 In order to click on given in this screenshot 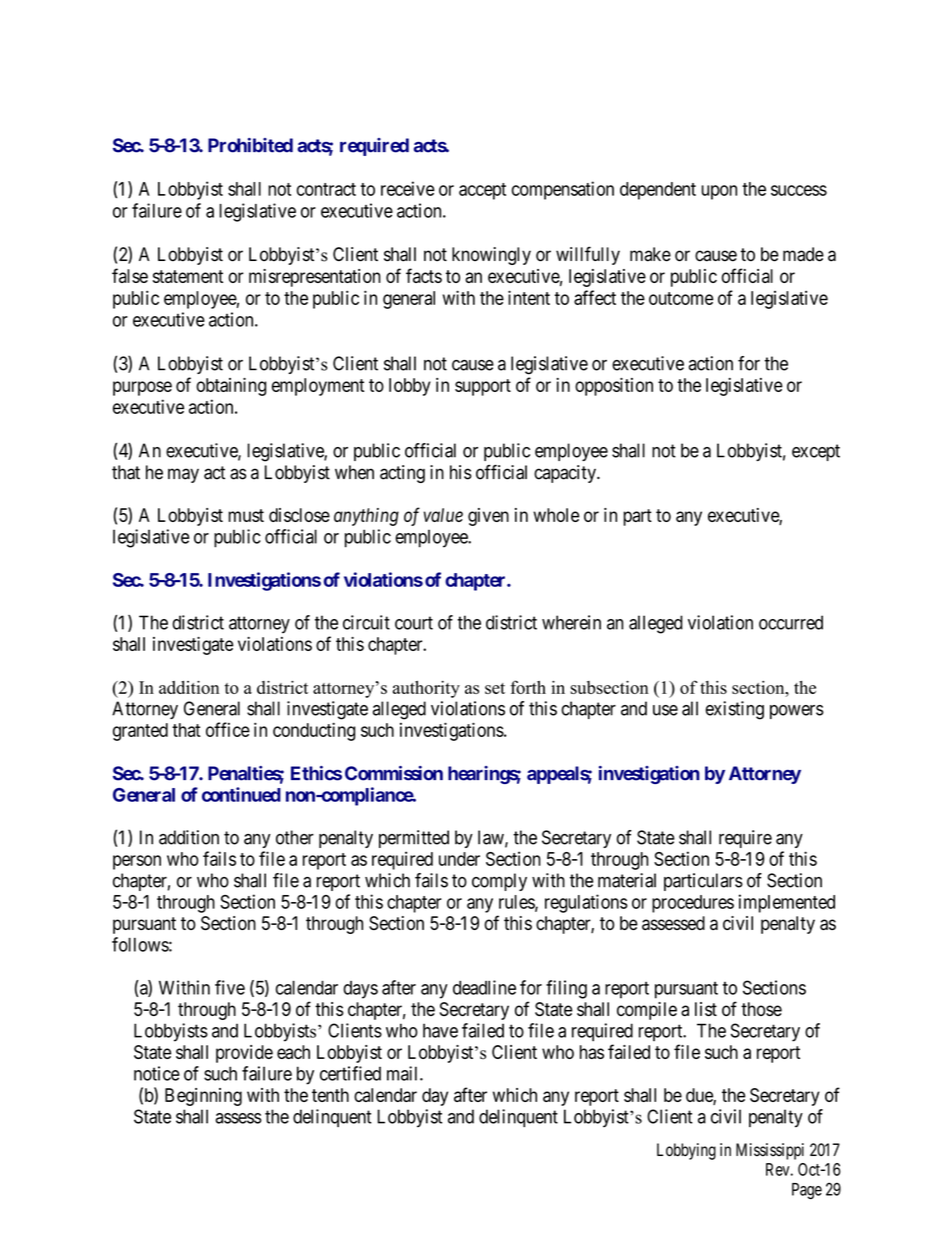, I will do `click(488, 517)`.
